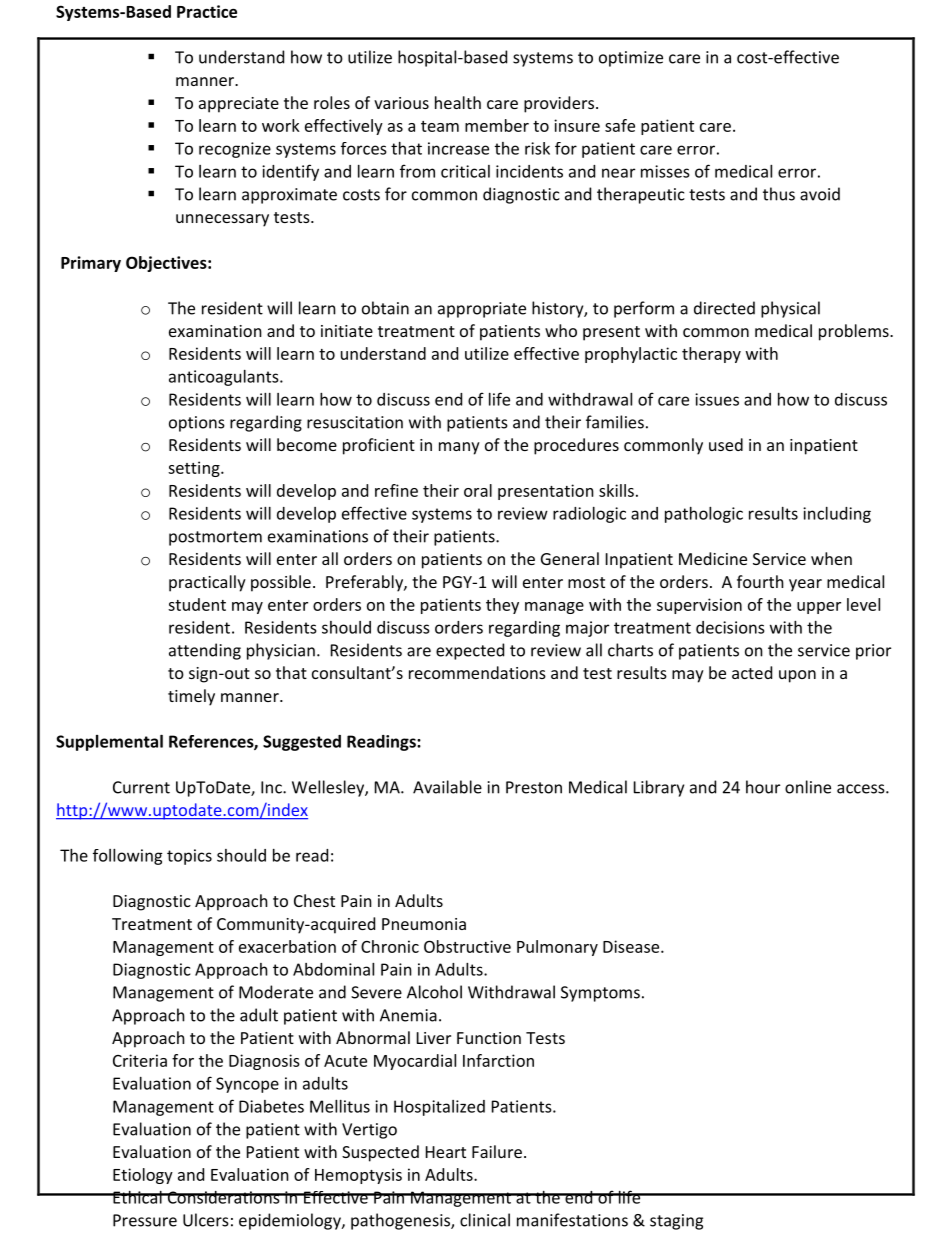  Describe the element at coordinates (207, 11) in the screenshot. I see `Practice` at that location.
